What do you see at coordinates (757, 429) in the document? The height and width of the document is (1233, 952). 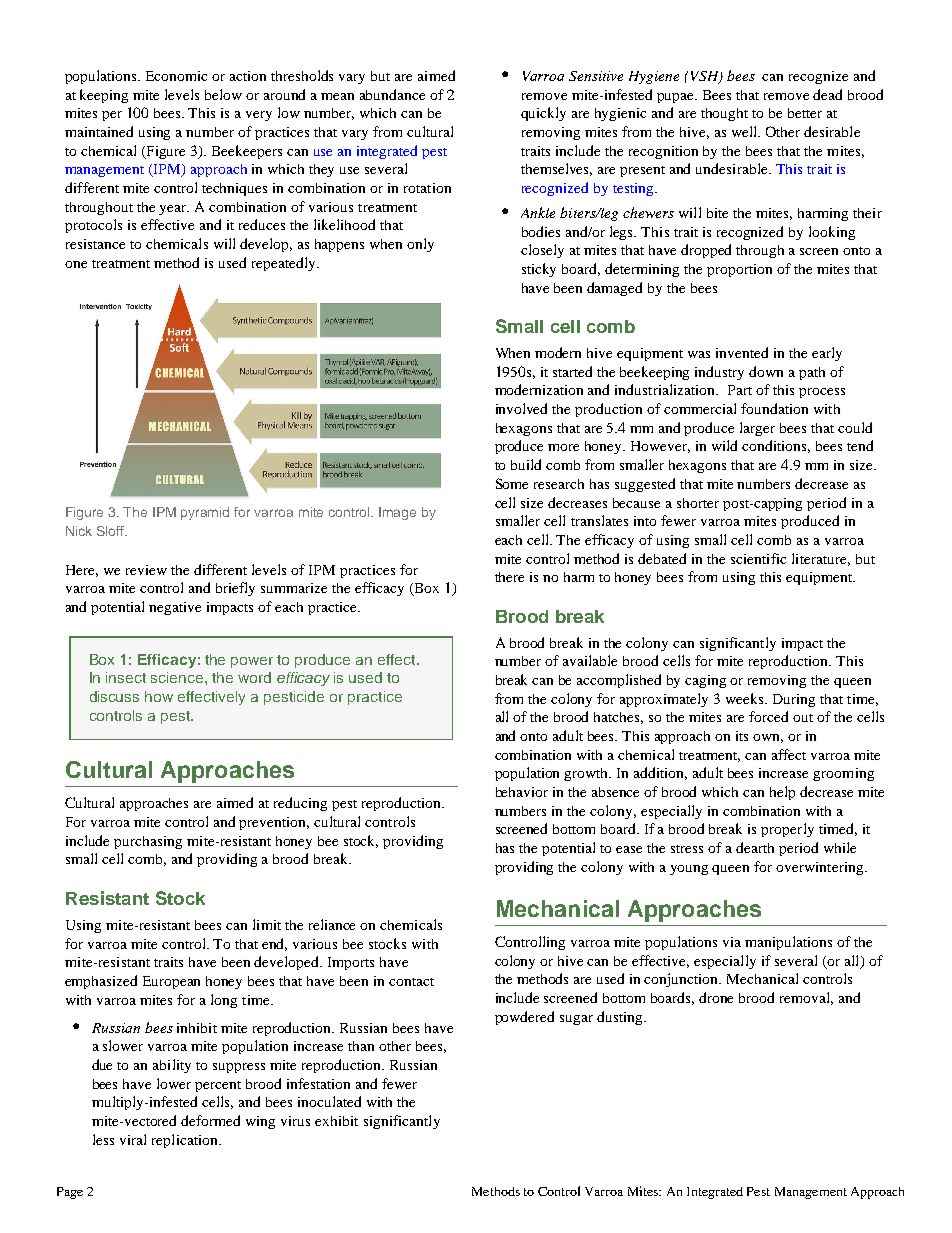 I see `larger` at bounding box center [757, 429].
